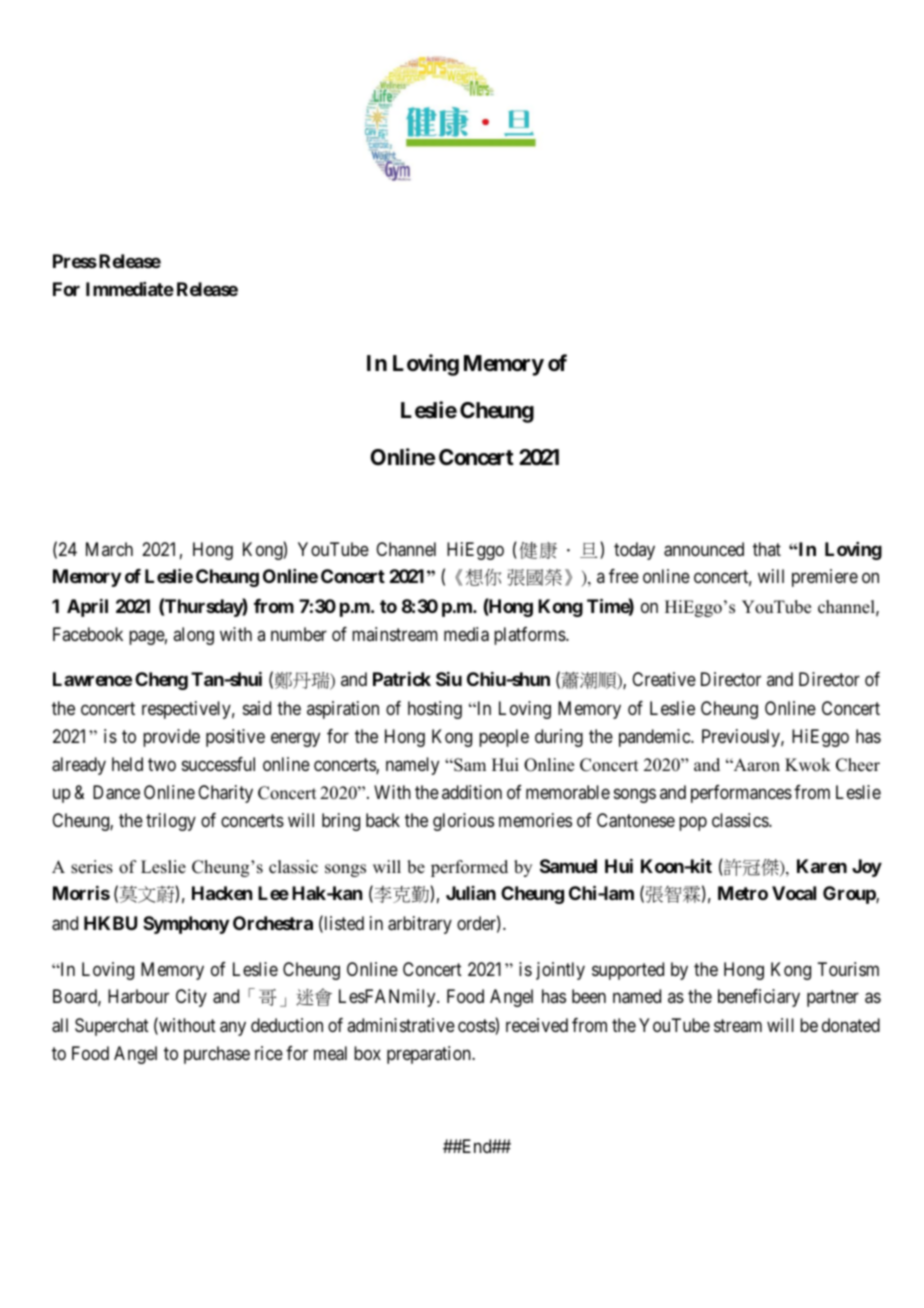 This document has height=1308, width=924. I want to click on that, so click(767, 549).
